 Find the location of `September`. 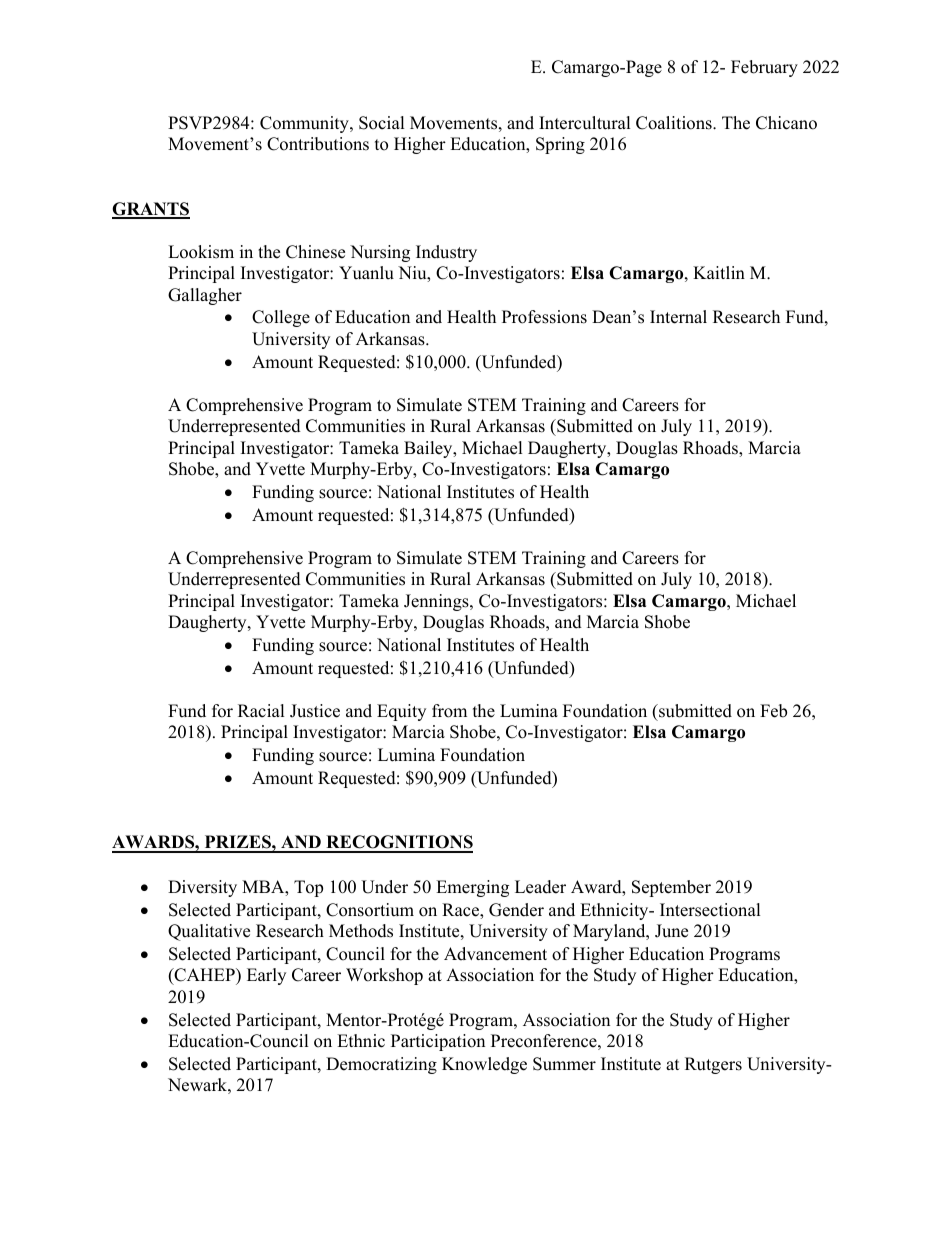

September is located at coordinates (671, 888).
